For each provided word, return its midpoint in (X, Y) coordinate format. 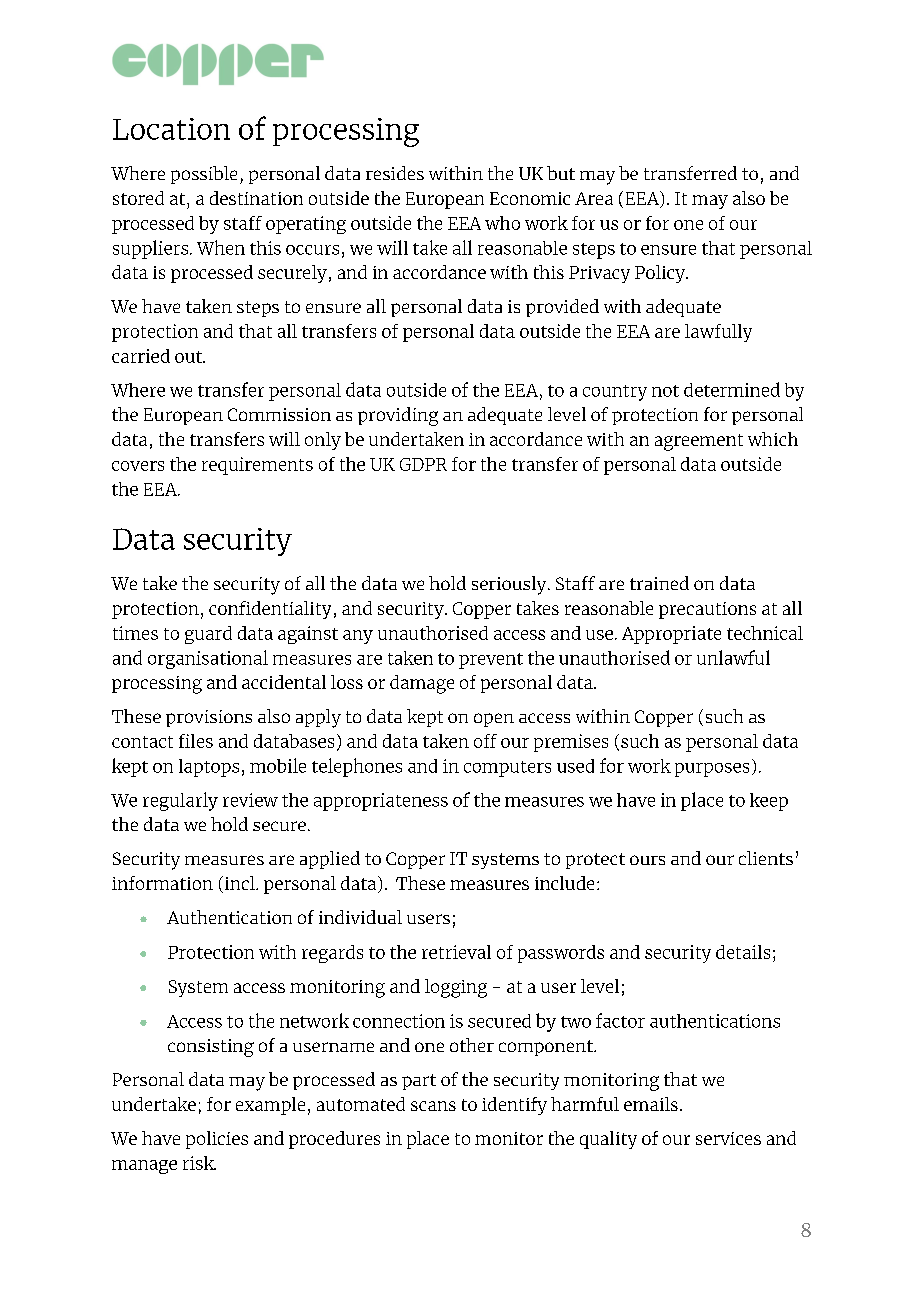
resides (395, 173)
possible (204, 175)
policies (217, 1140)
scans (433, 1106)
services (728, 1138)
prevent (491, 661)
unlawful (733, 657)
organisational (208, 659)
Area (594, 198)
